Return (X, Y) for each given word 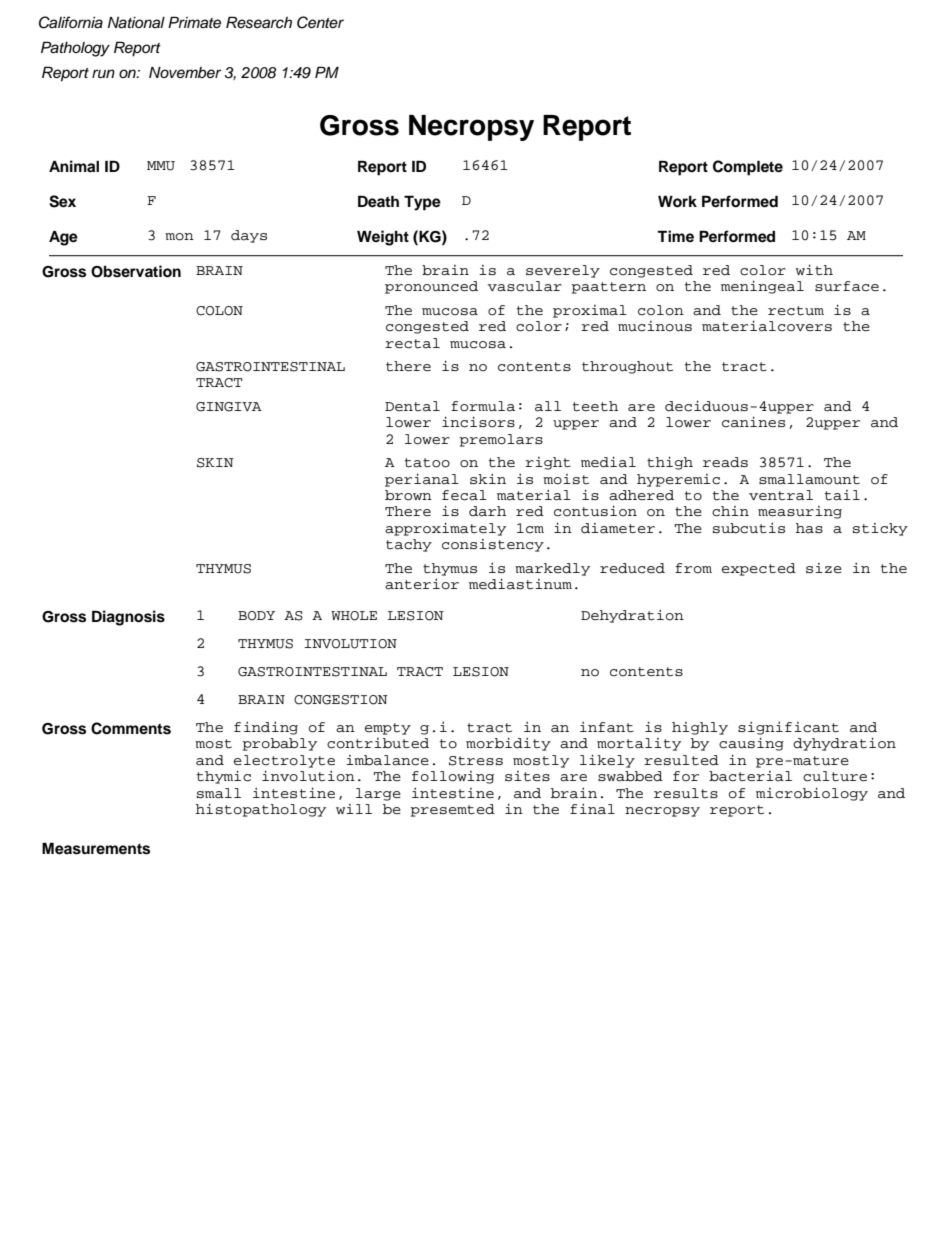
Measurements (96, 848)
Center (320, 22)
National (136, 23)
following (453, 777)
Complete (748, 168)
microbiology (812, 794)
